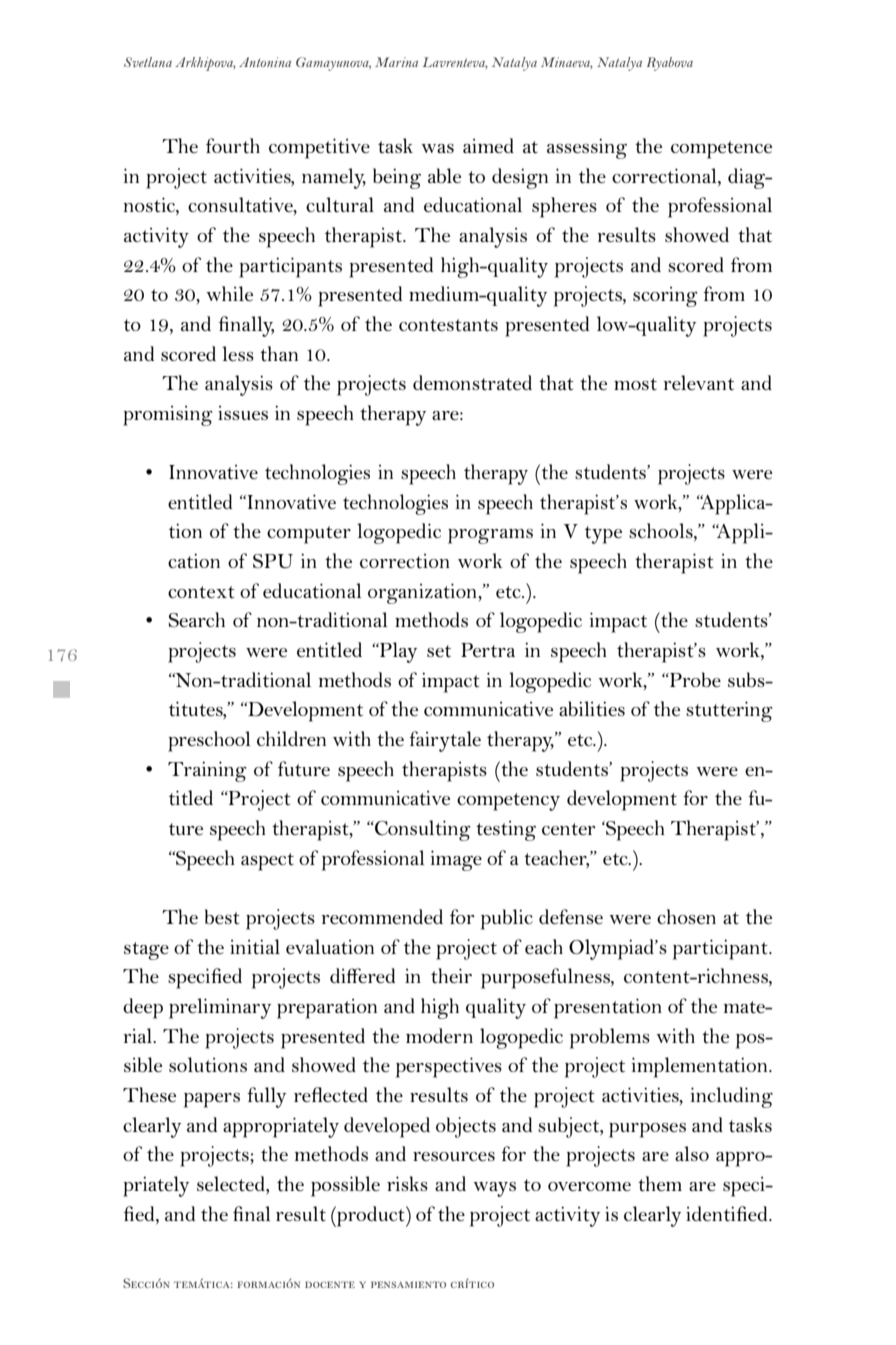 This screenshot has height=1345, width=896. Describe the element at coordinates (454, 1156) in the screenshot. I see `resources` at that location.
